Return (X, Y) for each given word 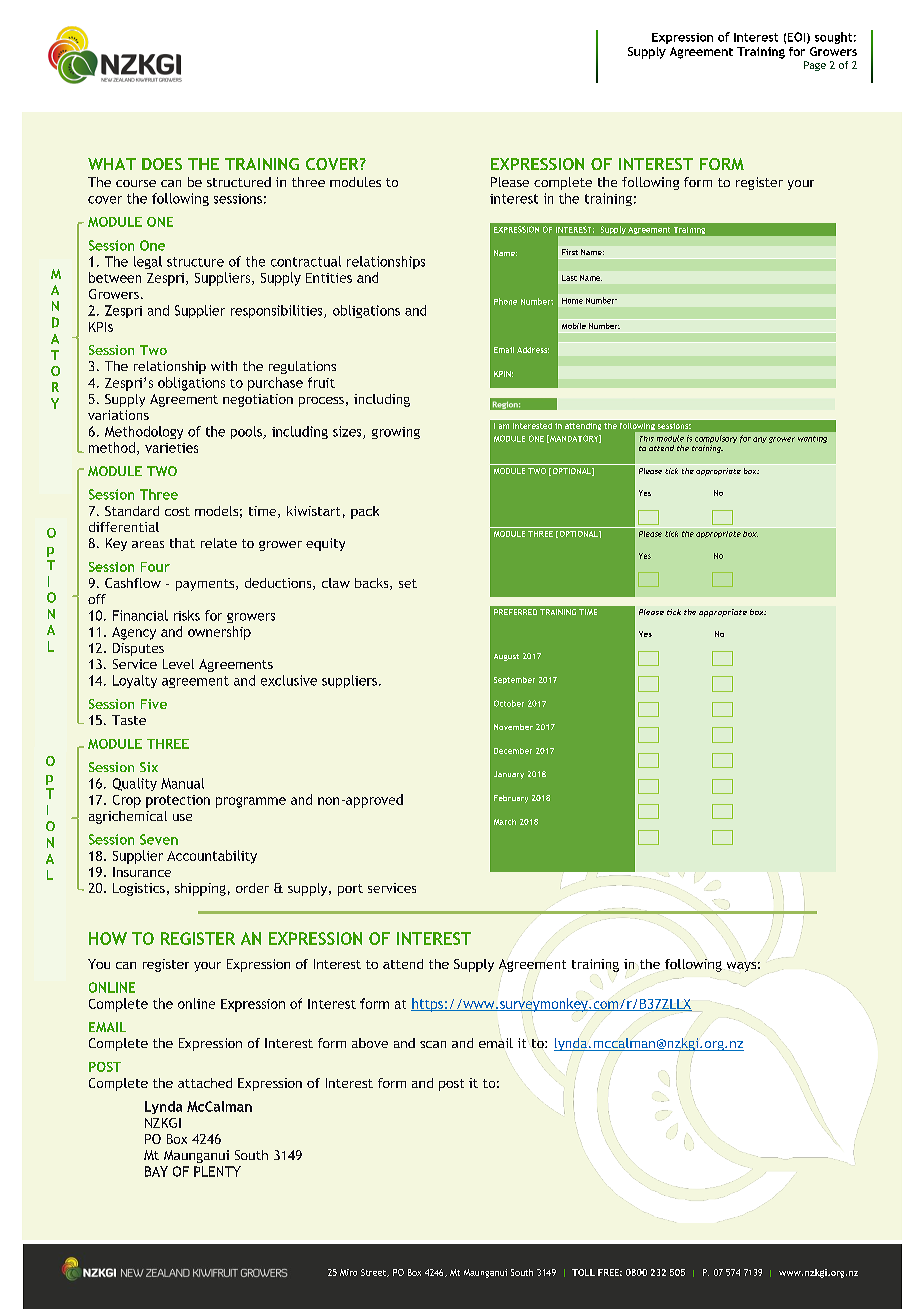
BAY (156, 1171)
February (511, 799)
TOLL (583, 1272)
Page (815, 66)
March (505, 822)
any (760, 440)
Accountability (212, 857)
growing (396, 433)
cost (177, 511)
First (570, 252)
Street (374, 1273)
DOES (162, 164)
